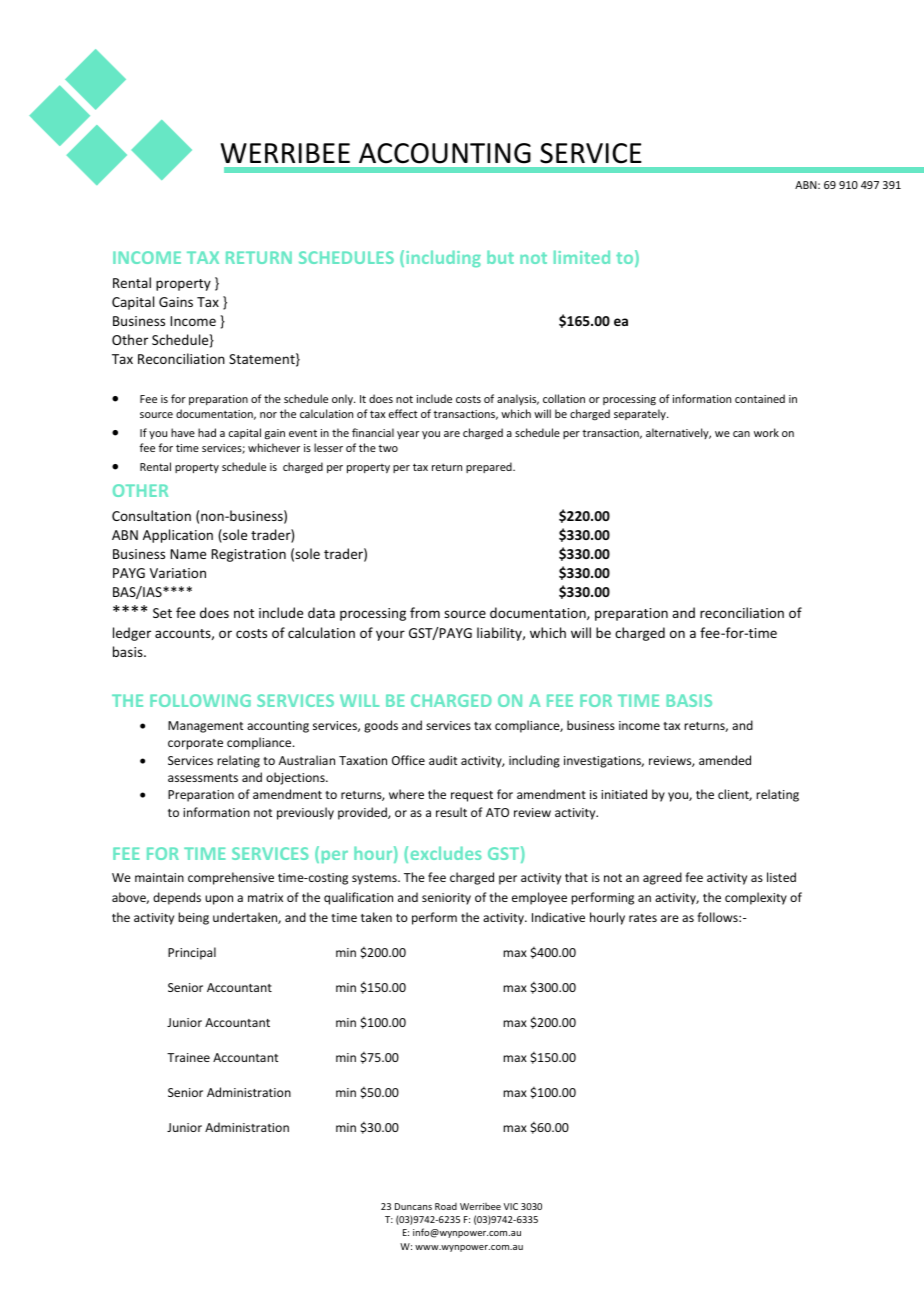 The image size is (924, 1308). I want to click on but, so click(500, 257).
